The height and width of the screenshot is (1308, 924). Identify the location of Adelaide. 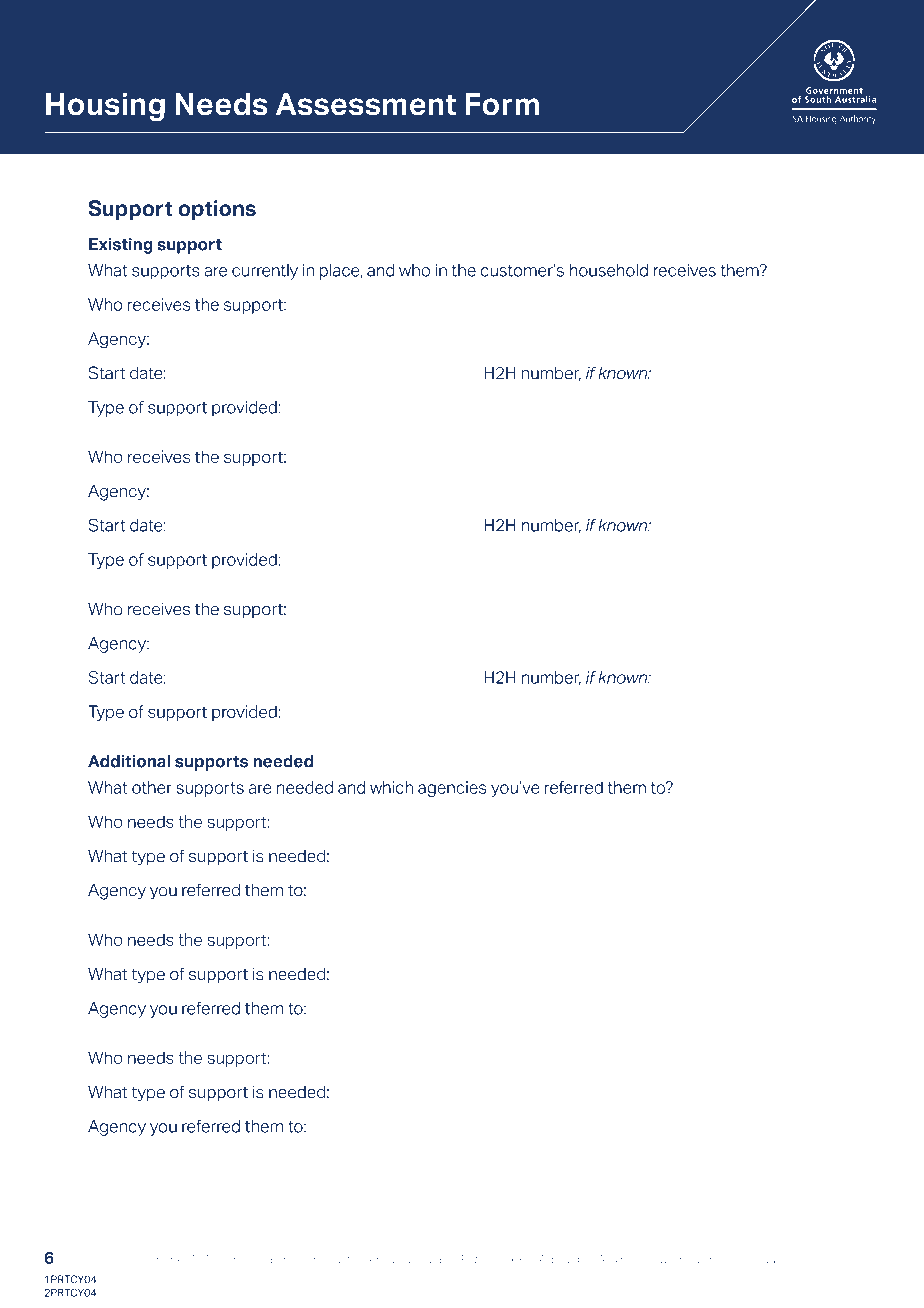
(562, 1259).
